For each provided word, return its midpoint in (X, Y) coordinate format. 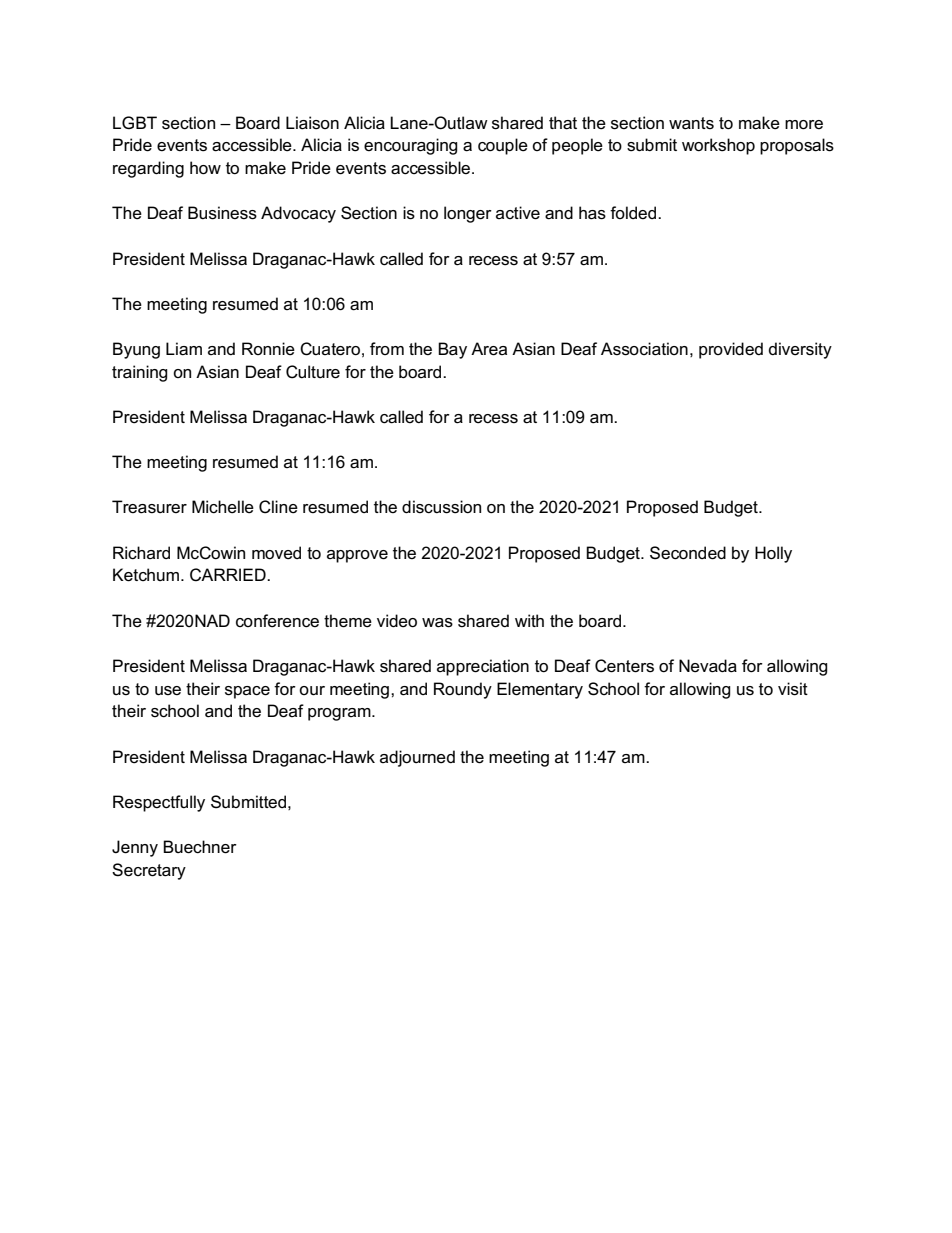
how (205, 168)
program (340, 714)
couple (503, 146)
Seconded (688, 553)
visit (793, 689)
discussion (441, 507)
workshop (718, 146)
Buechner (200, 847)
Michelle (223, 507)
